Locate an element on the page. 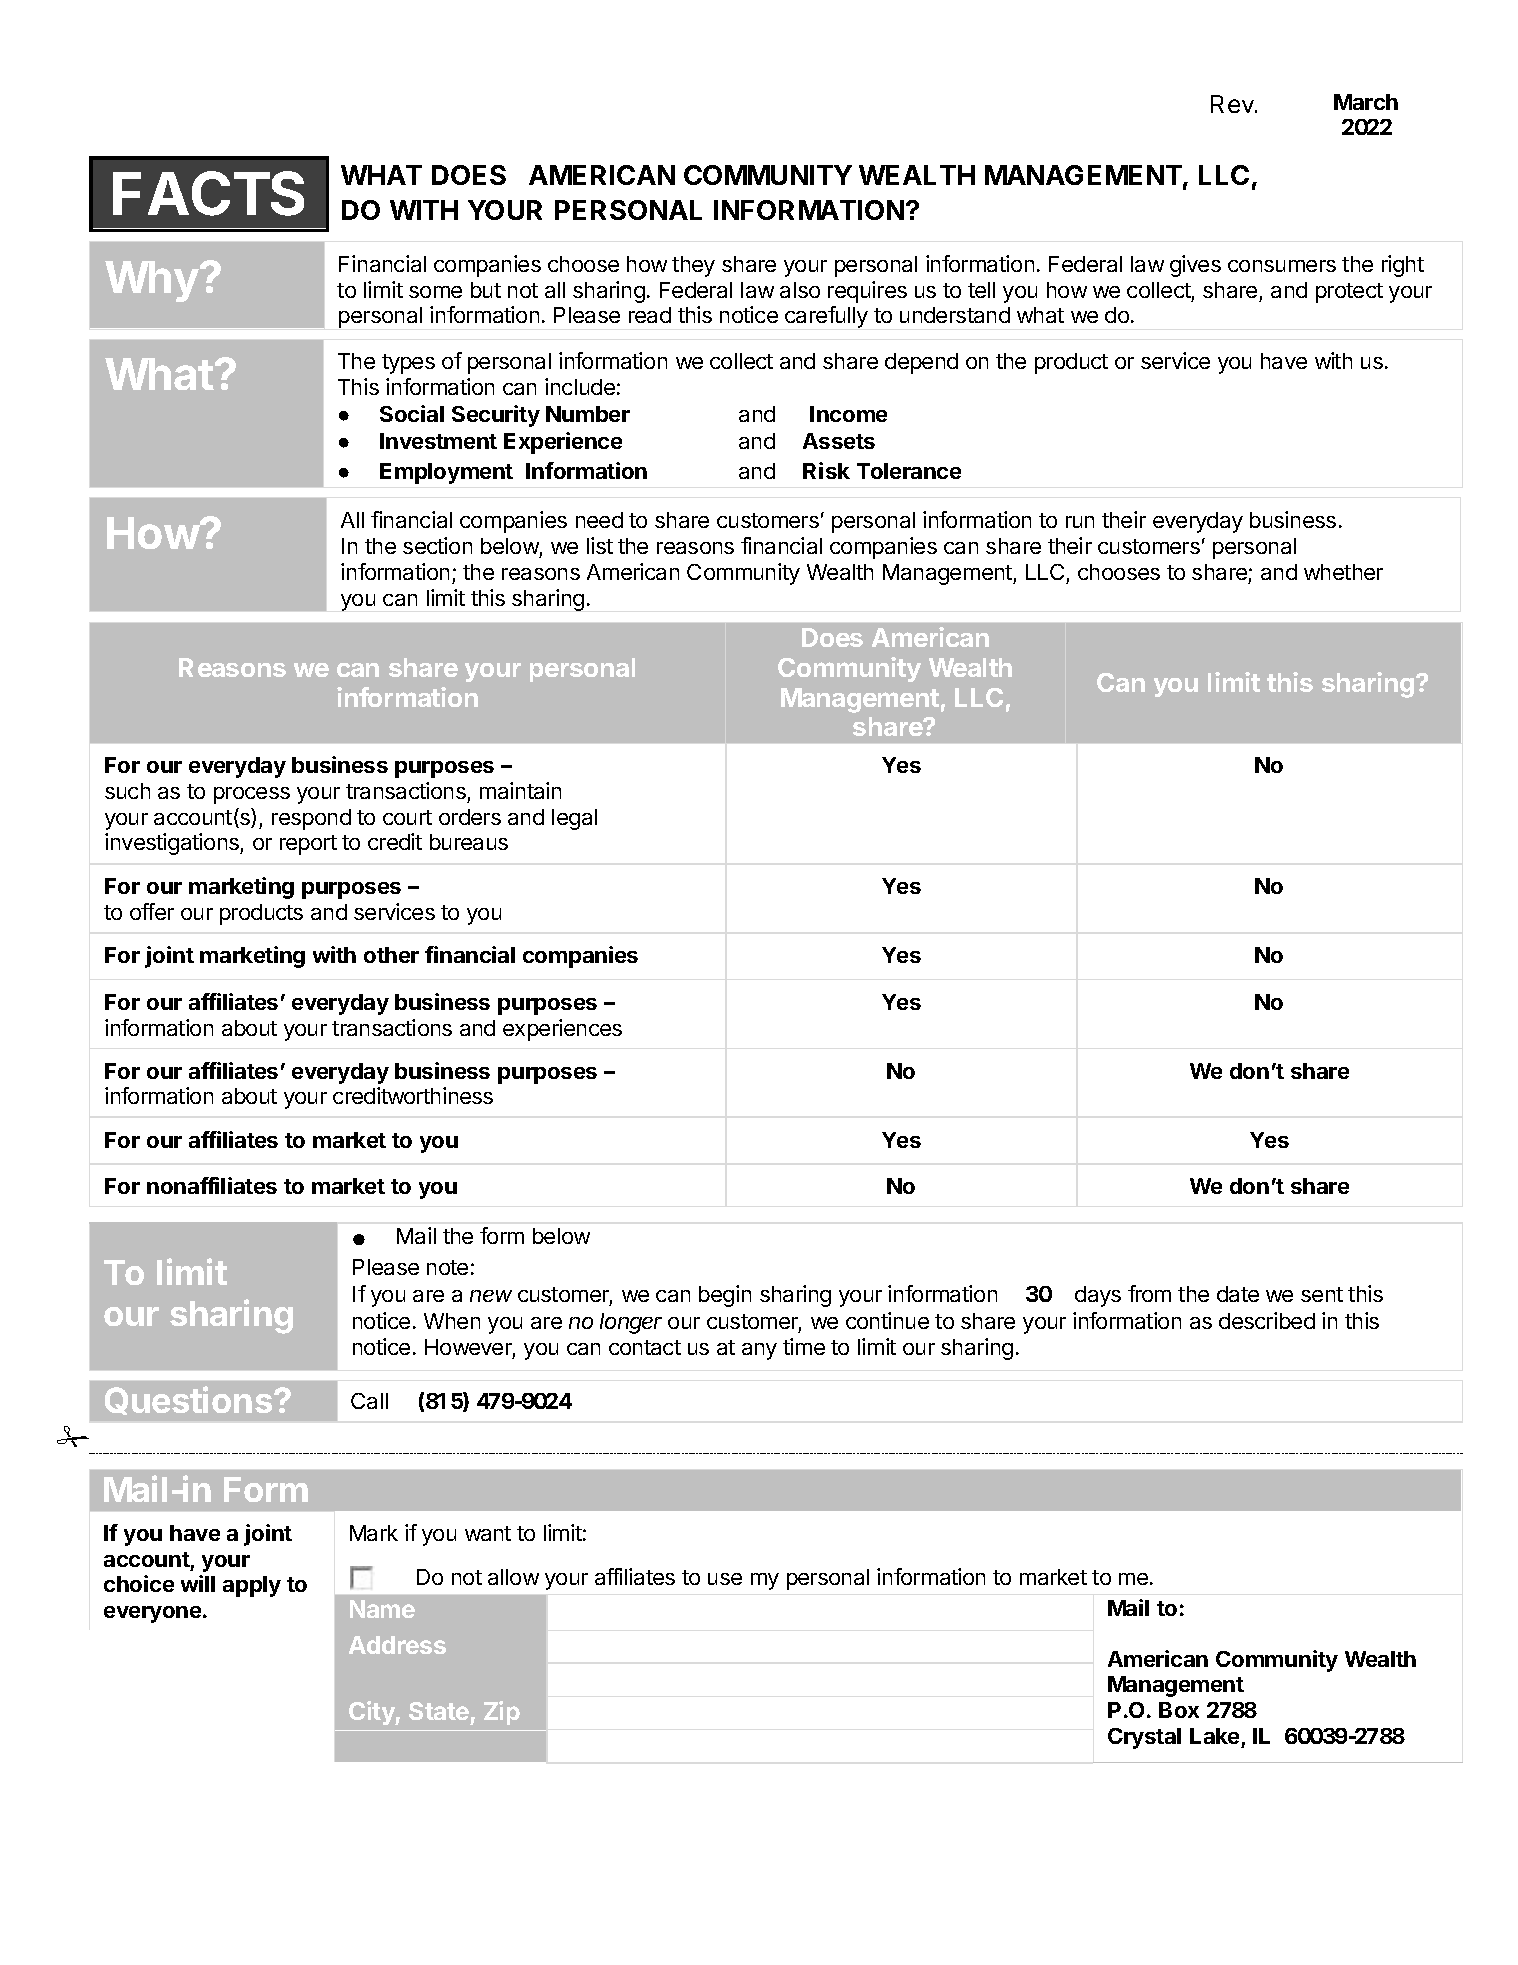  described is located at coordinates (1267, 1320).
